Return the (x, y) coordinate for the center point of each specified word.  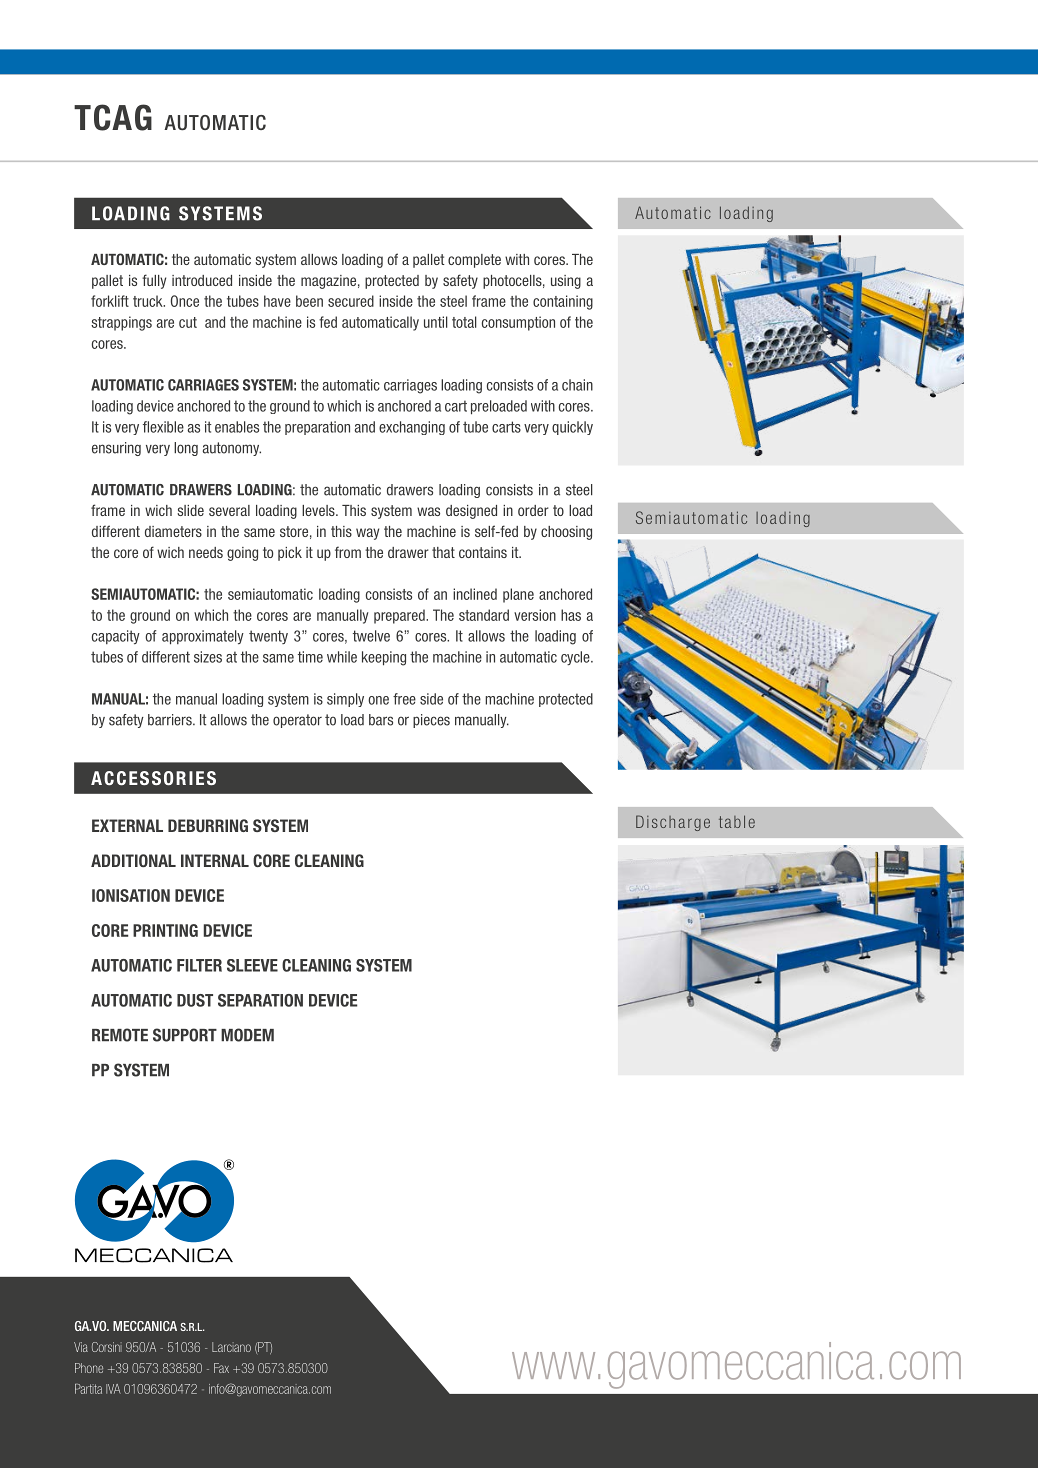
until (436, 322)
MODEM (247, 1035)
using (566, 282)
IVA (113, 1389)
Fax (221, 1368)
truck (149, 301)
